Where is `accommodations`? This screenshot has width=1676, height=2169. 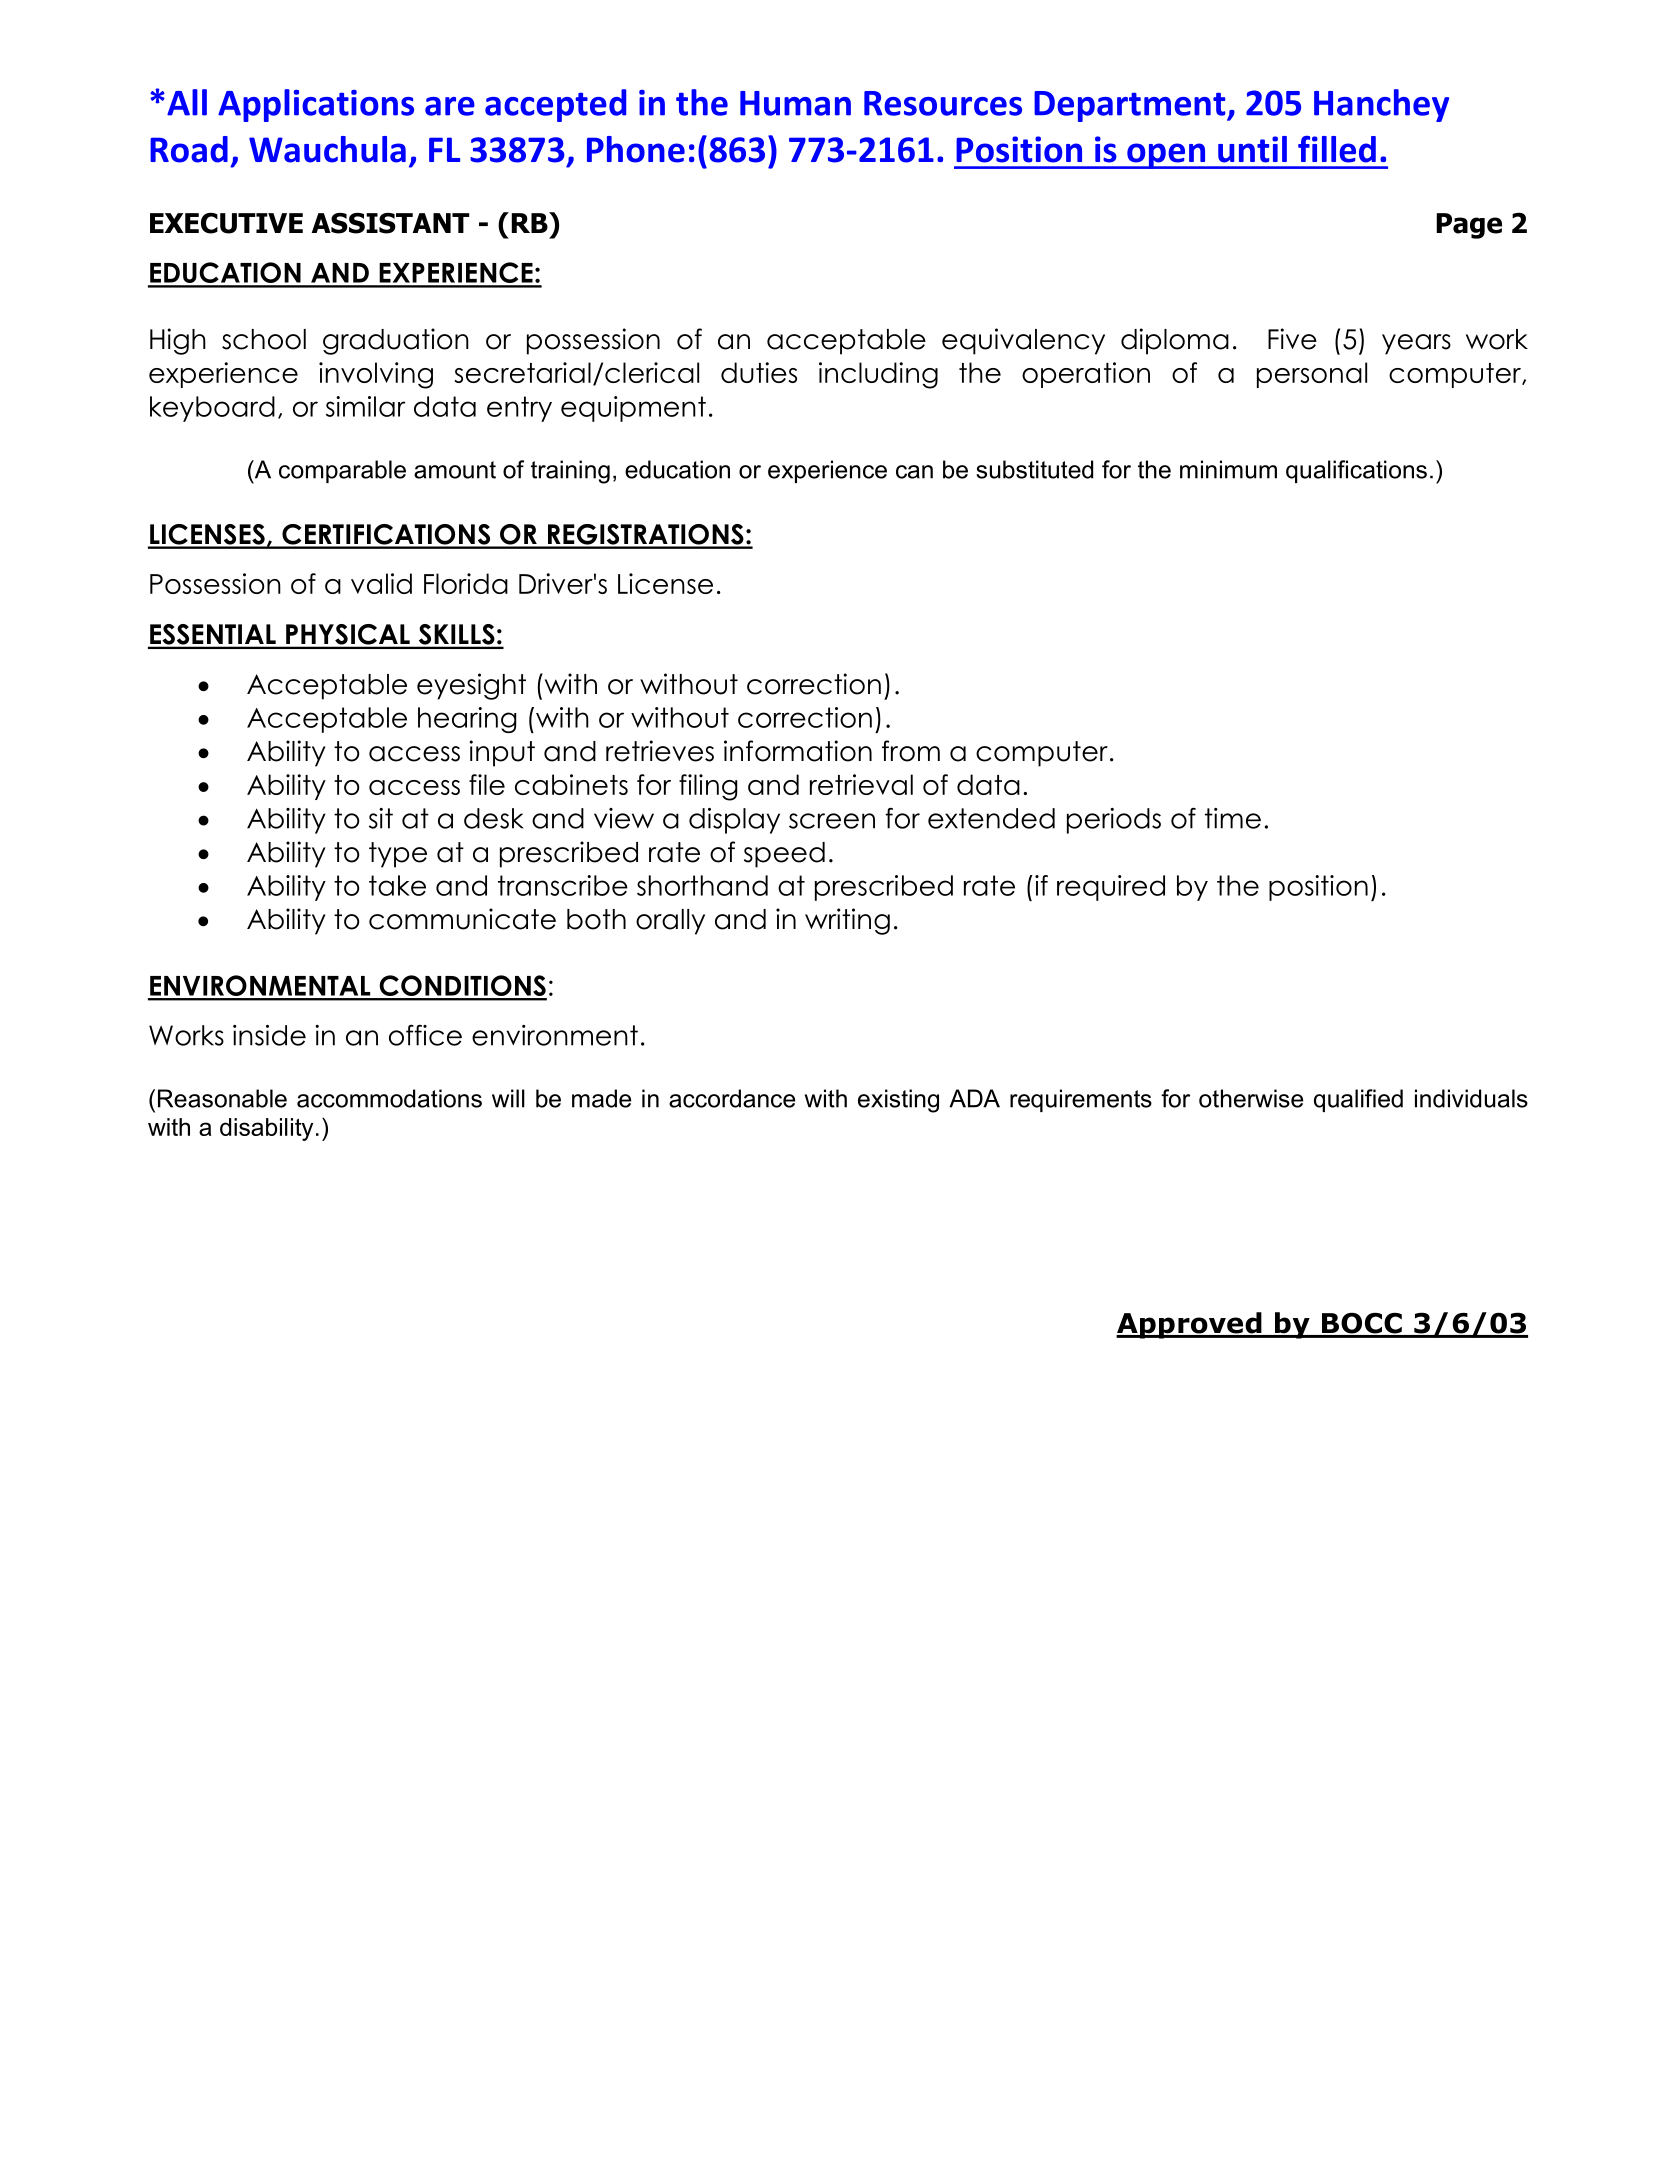
accommodations is located at coordinates (389, 1098).
